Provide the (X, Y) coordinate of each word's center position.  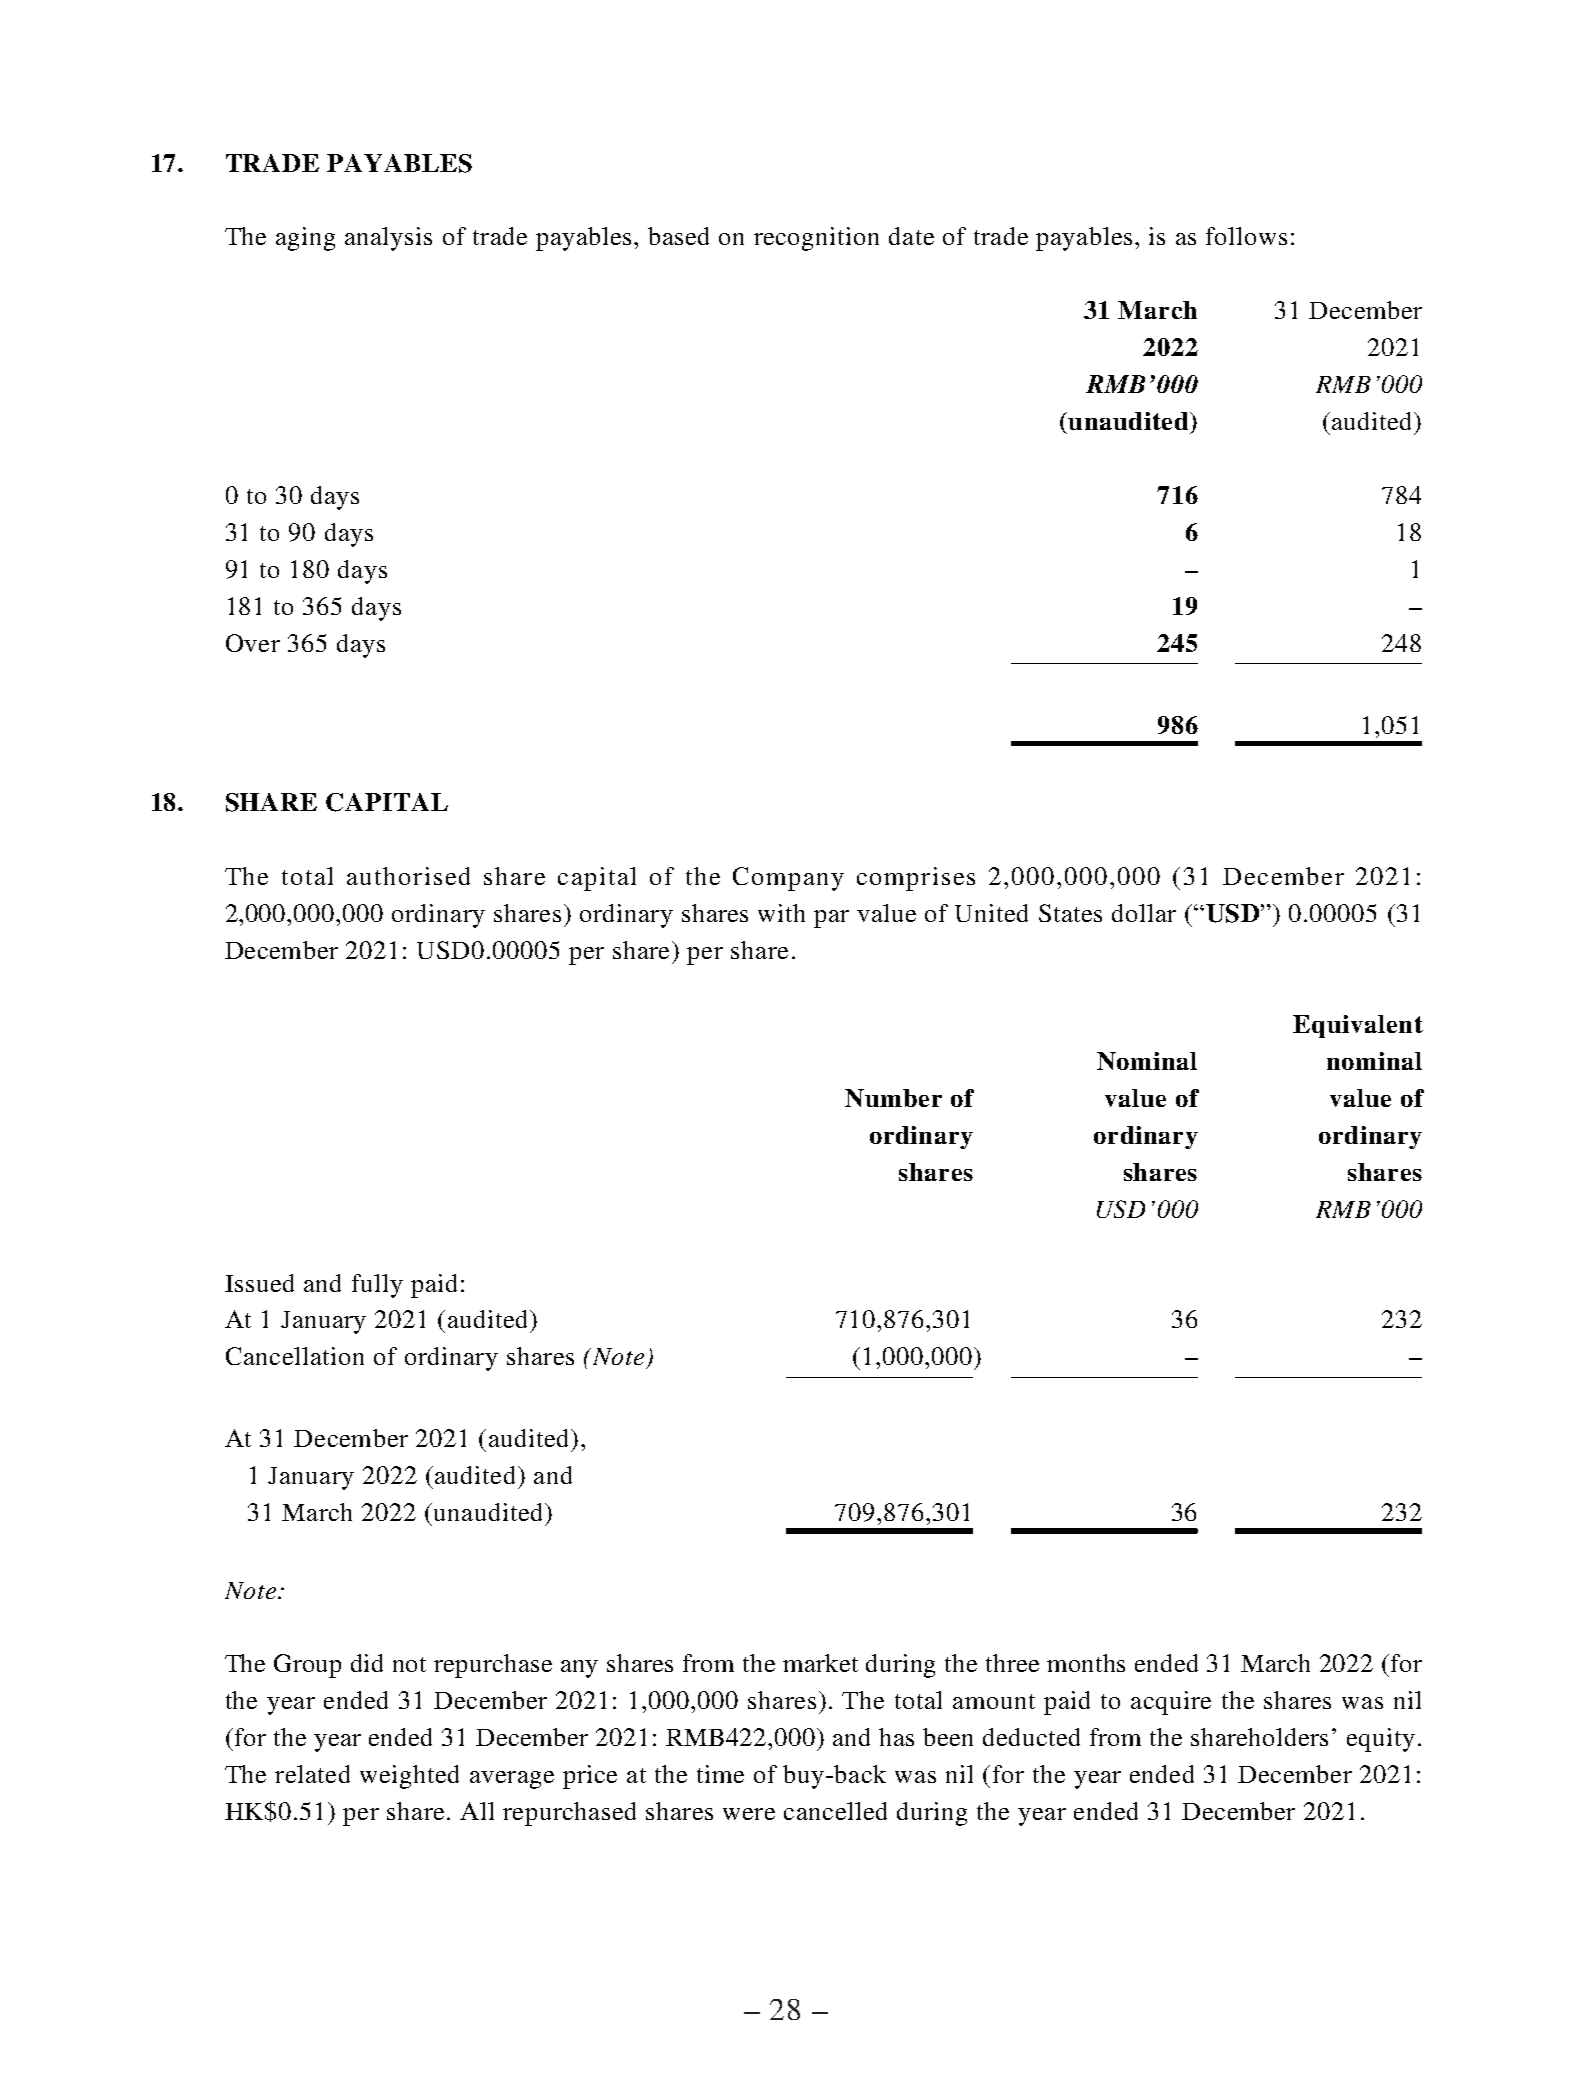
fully (377, 1286)
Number (893, 1098)
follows (1246, 236)
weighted (409, 1777)
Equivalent (1358, 1026)
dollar (1144, 913)
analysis (388, 239)
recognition (816, 239)
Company (788, 879)
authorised (408, 876)
